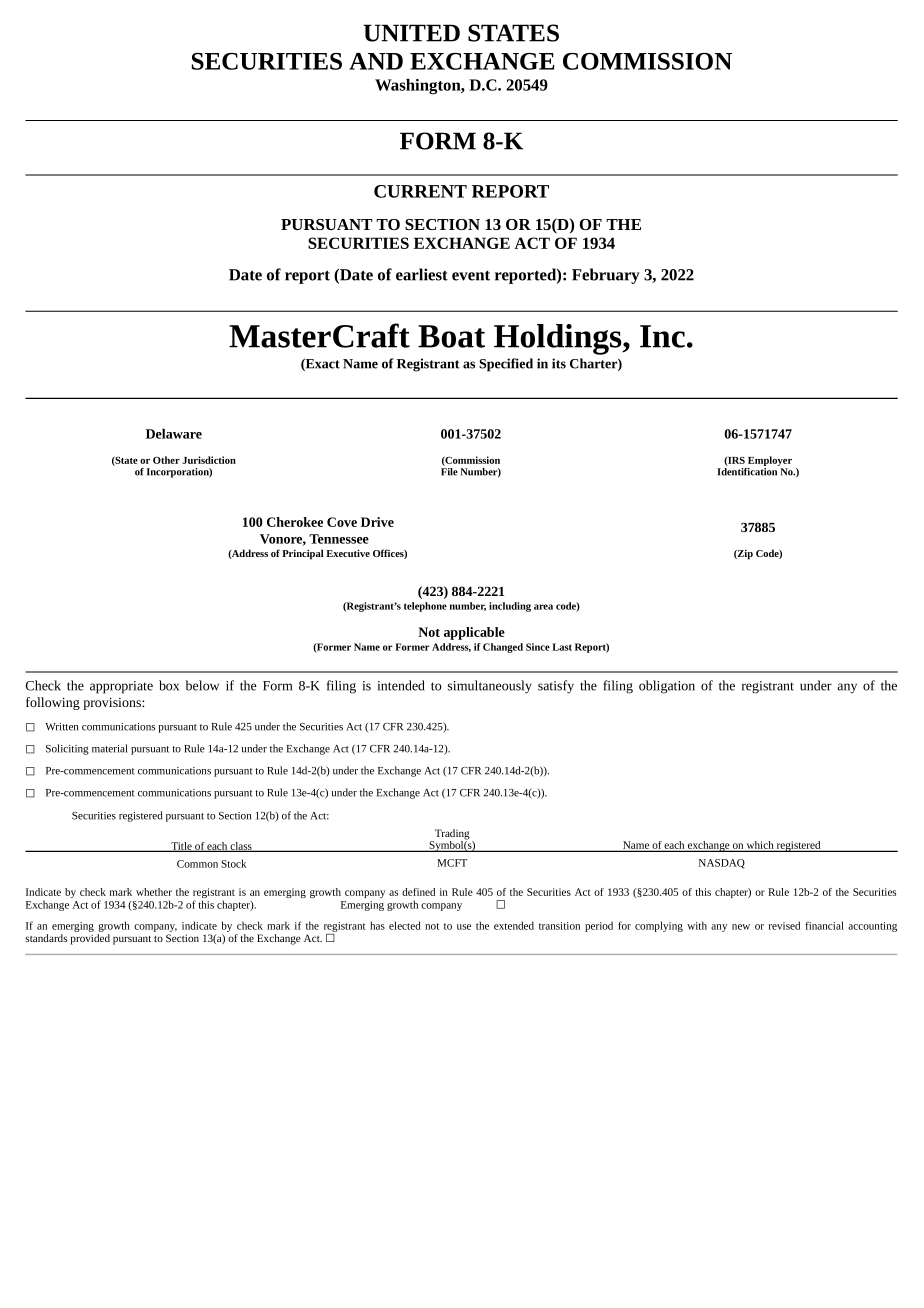  What do you see at coordinates (420, 191) in the screenshot?
I see `CURRENT` at bounding box center [420, 191].
